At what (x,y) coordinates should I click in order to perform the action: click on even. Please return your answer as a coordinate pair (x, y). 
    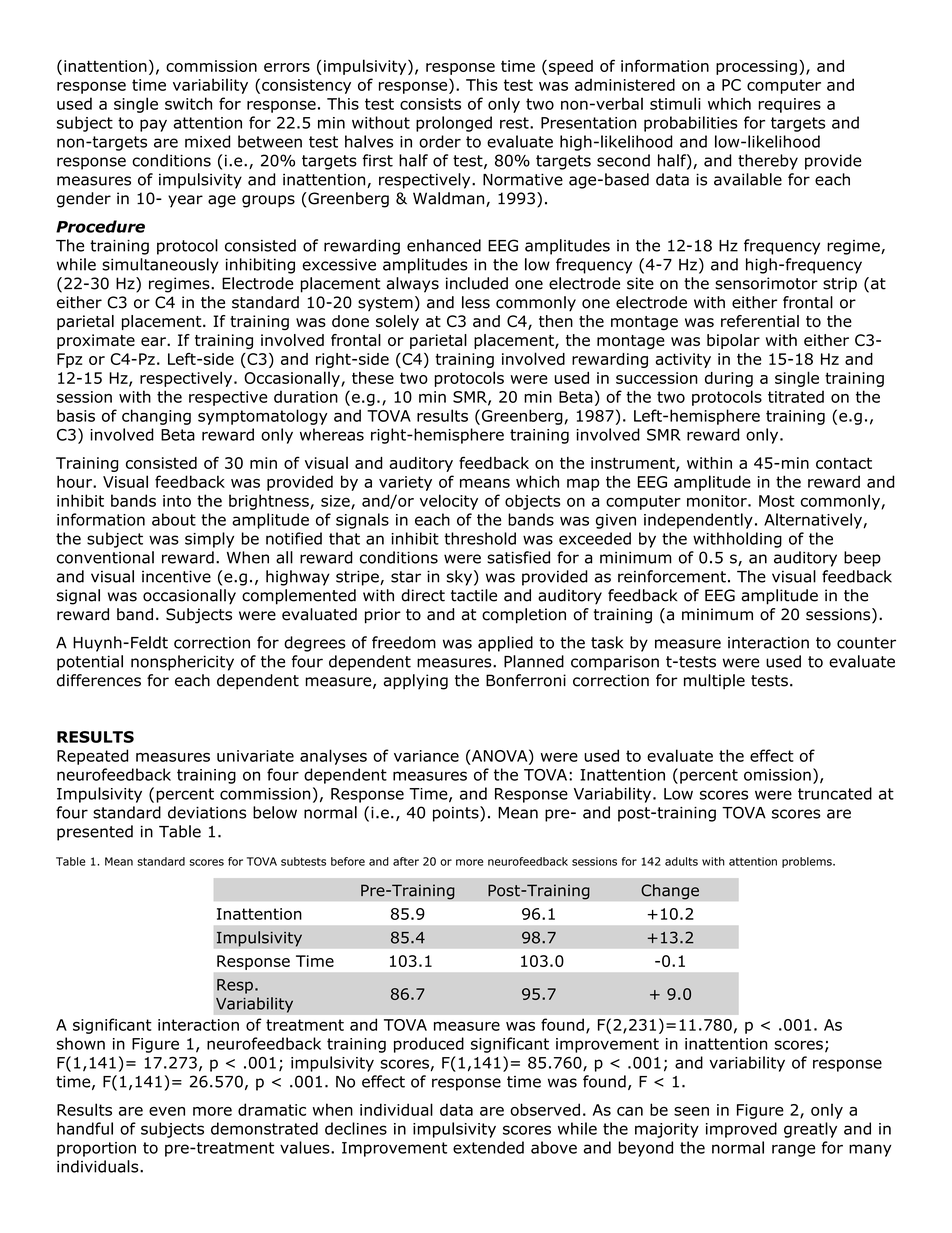
    Looking at the image, I should click on (167, 1111).
